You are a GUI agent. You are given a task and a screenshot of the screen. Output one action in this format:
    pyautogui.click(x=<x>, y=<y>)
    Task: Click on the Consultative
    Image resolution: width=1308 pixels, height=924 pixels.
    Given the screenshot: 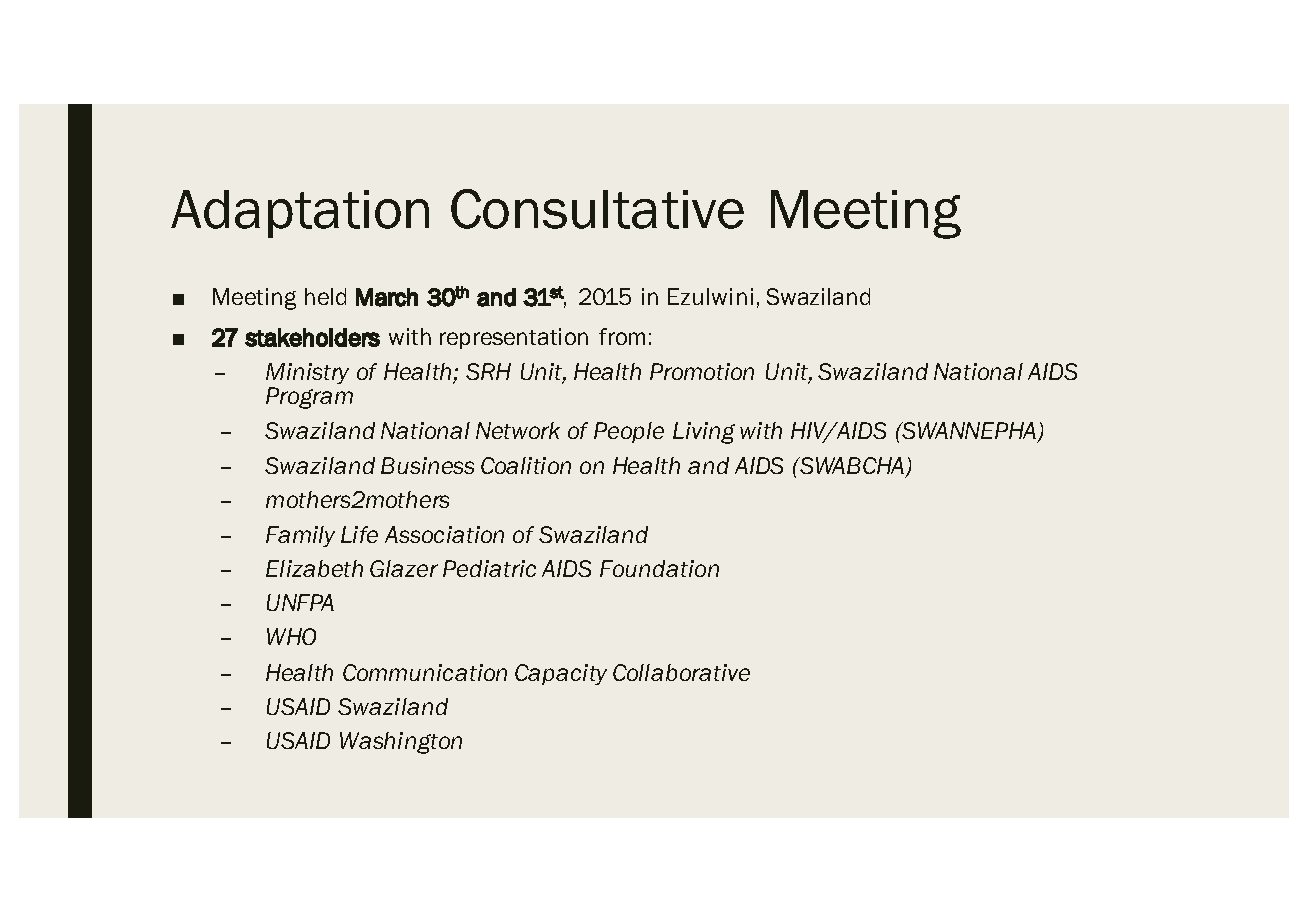 What is the action you would take?
    pyautogui.click(x=597, y=209)
